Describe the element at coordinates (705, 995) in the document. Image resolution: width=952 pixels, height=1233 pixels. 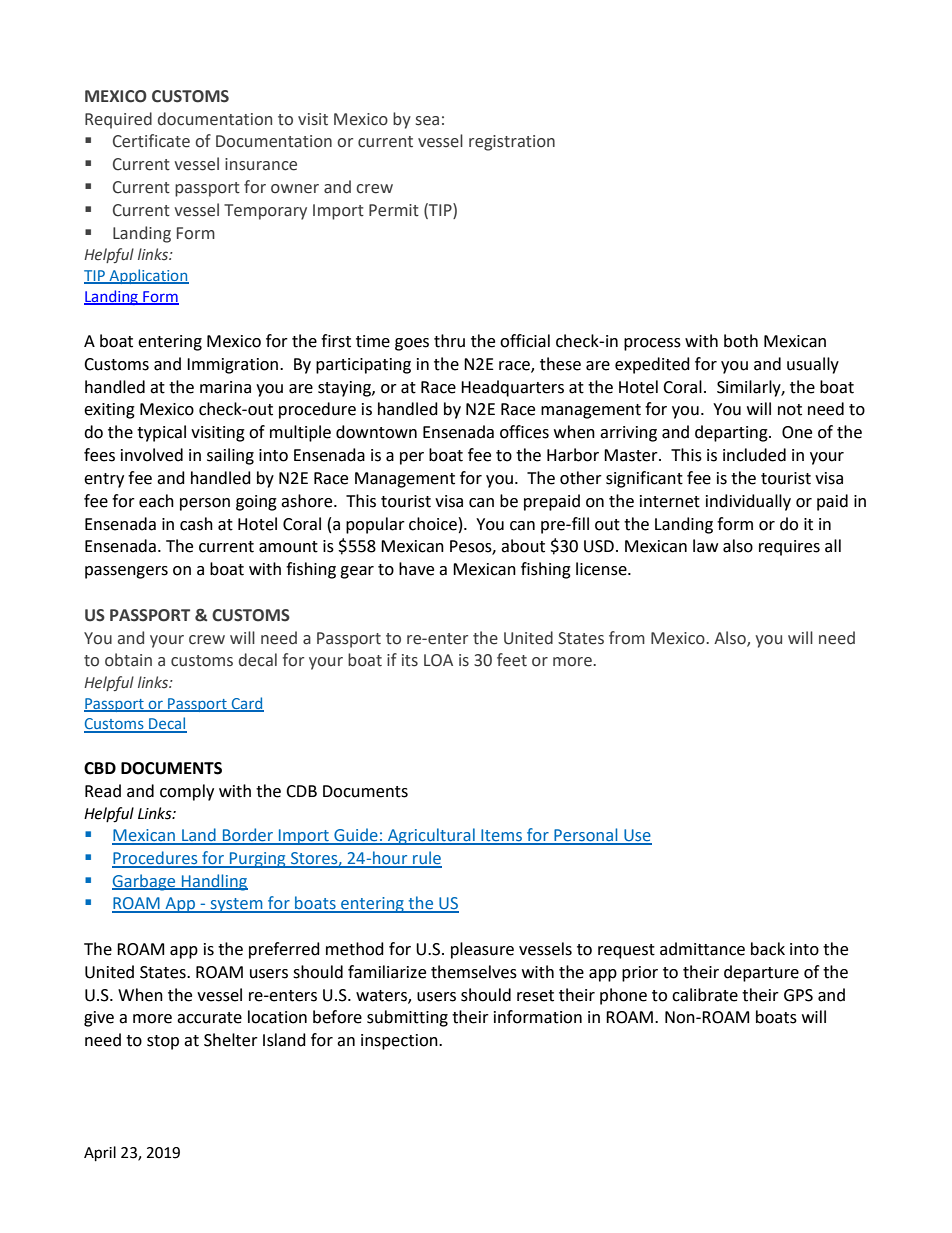
I see `calibrate` at that location.
